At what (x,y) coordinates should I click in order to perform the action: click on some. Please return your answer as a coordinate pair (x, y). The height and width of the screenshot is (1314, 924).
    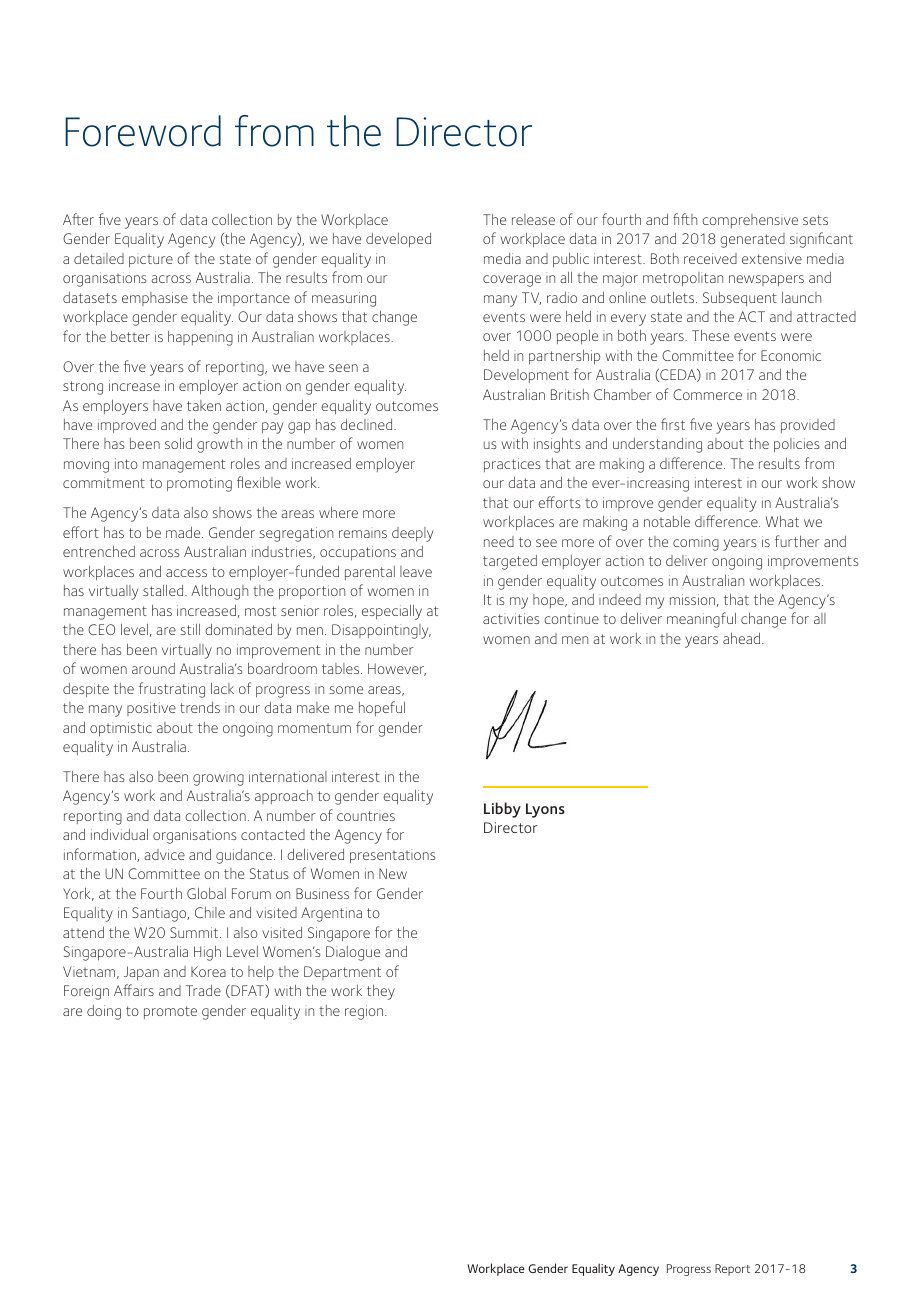
    Looking at the image, I should click on (346, 690).
